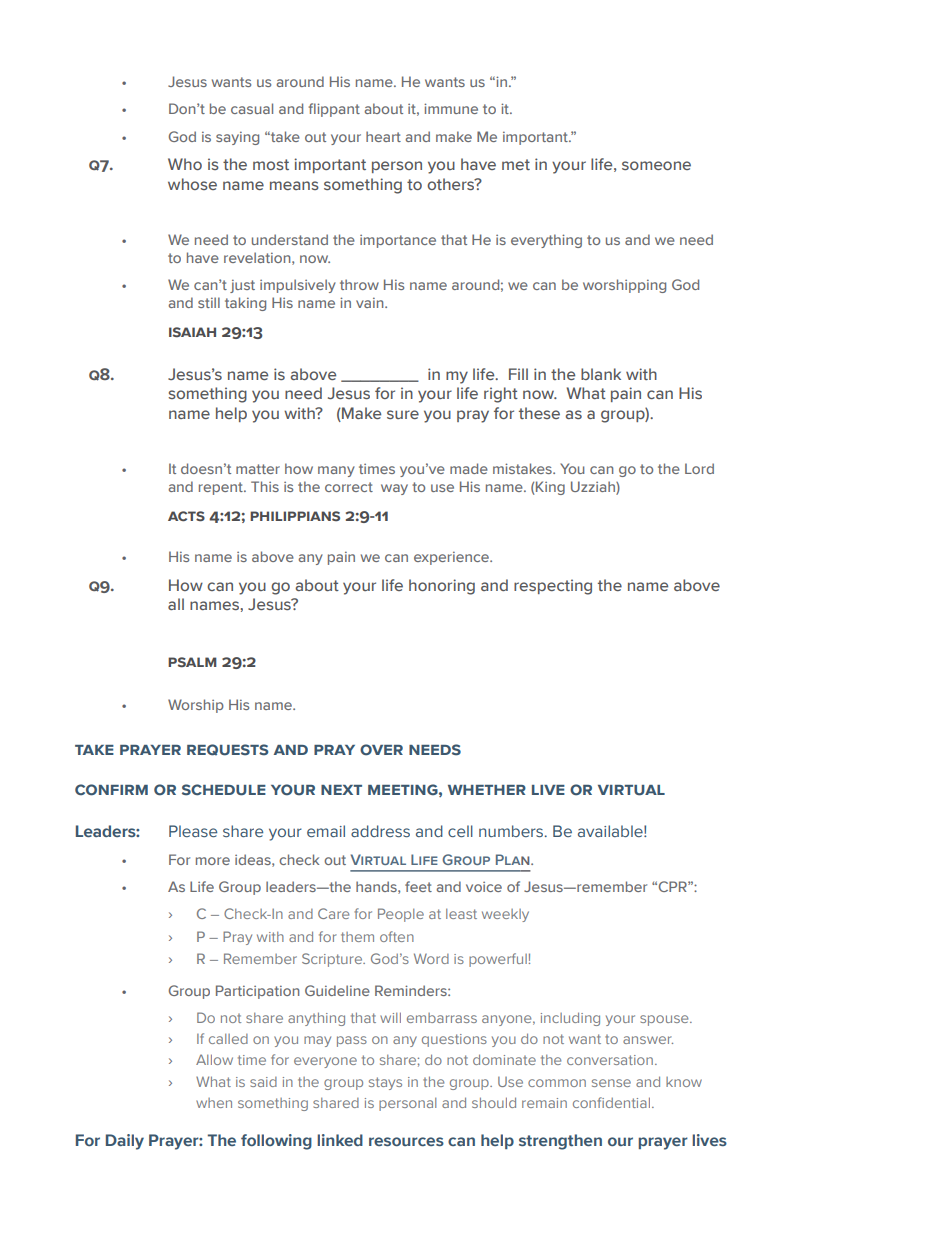 This page has height=1233, width=952. What do you see at coordinates (699, 468) in the page?
I see `Lord` at bounding box center [699, 468].
